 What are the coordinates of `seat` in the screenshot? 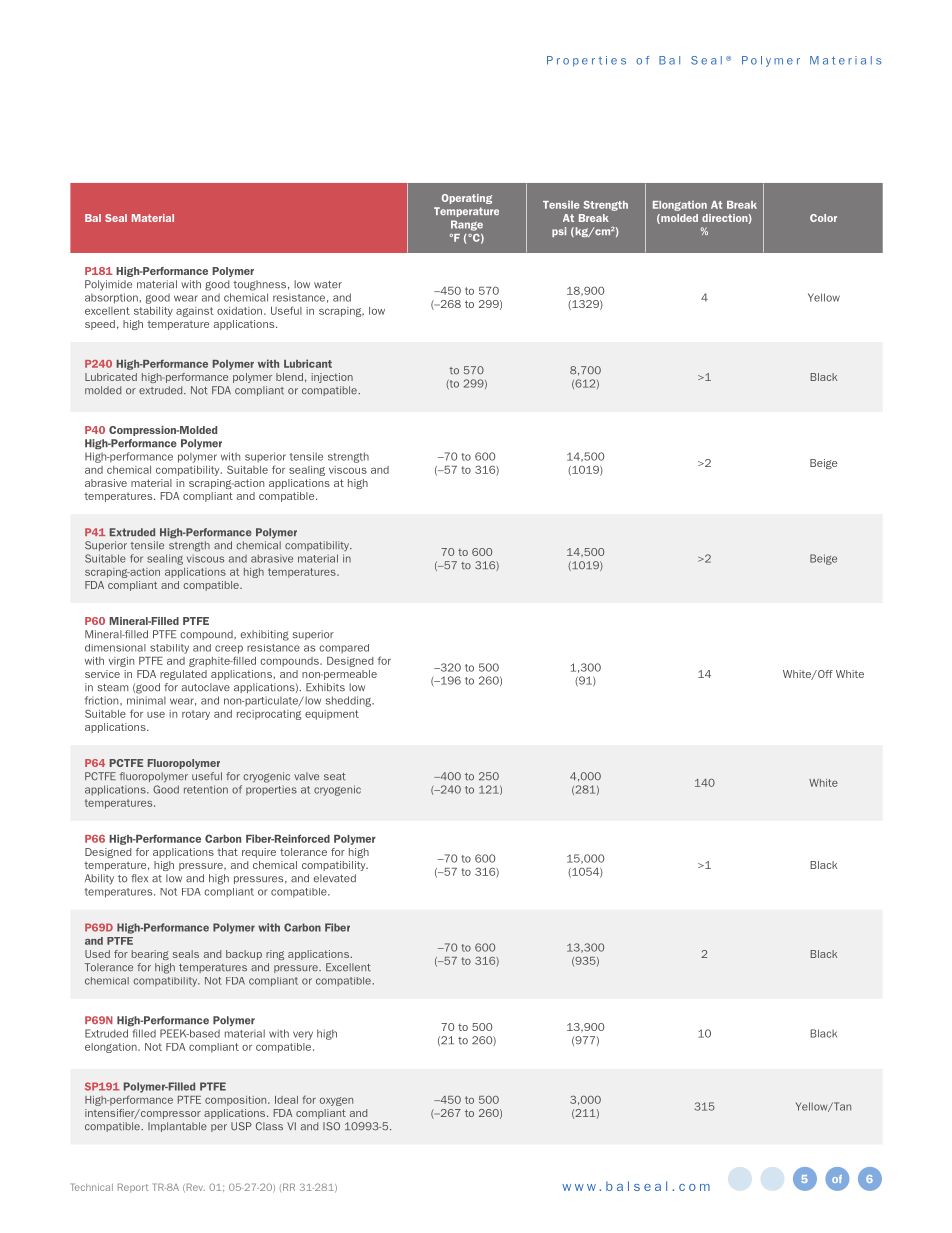 It's located at (334, 777).
